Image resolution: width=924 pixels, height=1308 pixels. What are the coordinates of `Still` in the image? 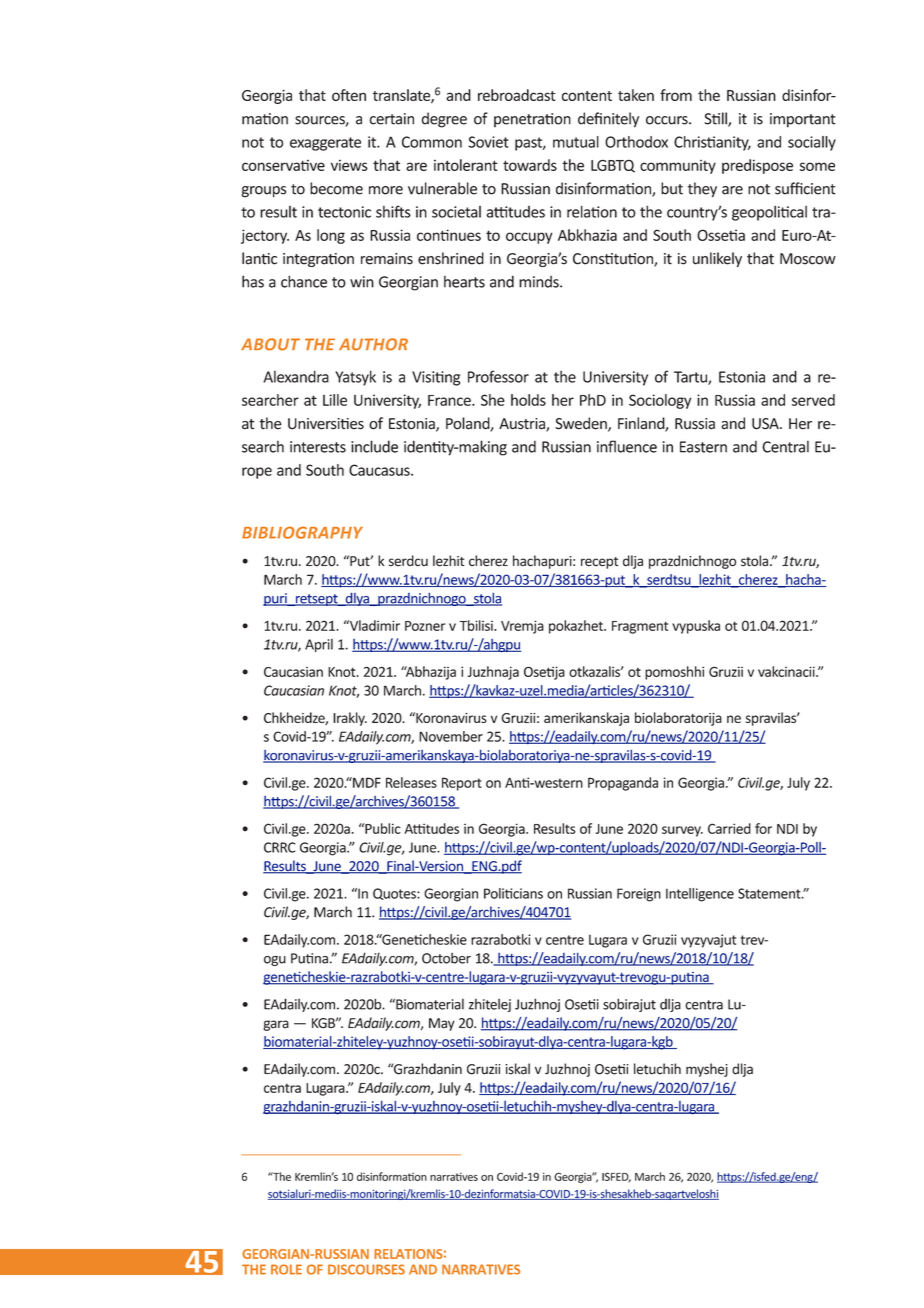 It's located at (716, 119).
